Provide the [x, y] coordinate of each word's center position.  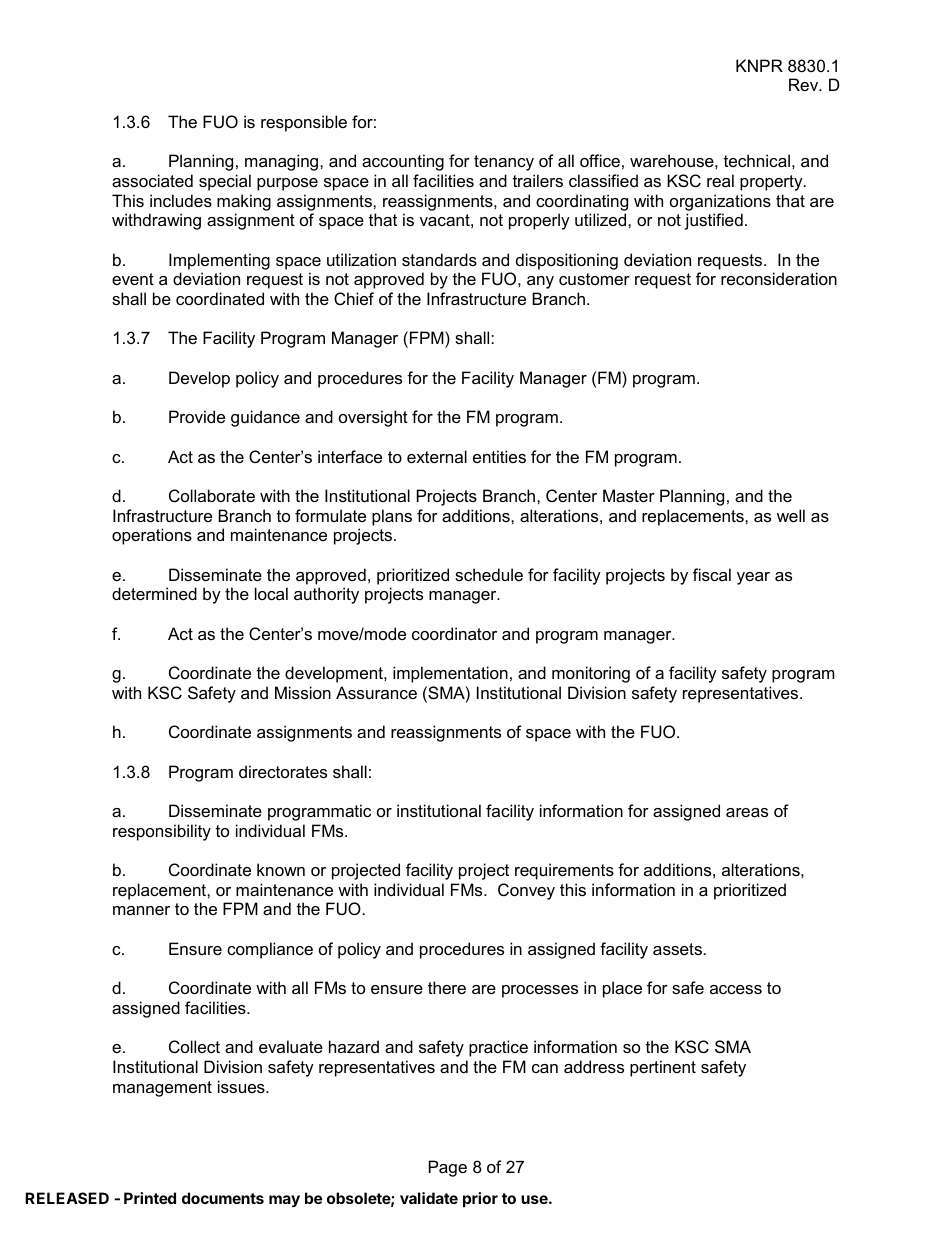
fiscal [712, 574]
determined [154, 593]
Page [448, 1168]
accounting [403, 162]
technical [757, 160]
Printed [150, 1198]
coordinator [454, 633]
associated [152, 180]
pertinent [663, 1068]
